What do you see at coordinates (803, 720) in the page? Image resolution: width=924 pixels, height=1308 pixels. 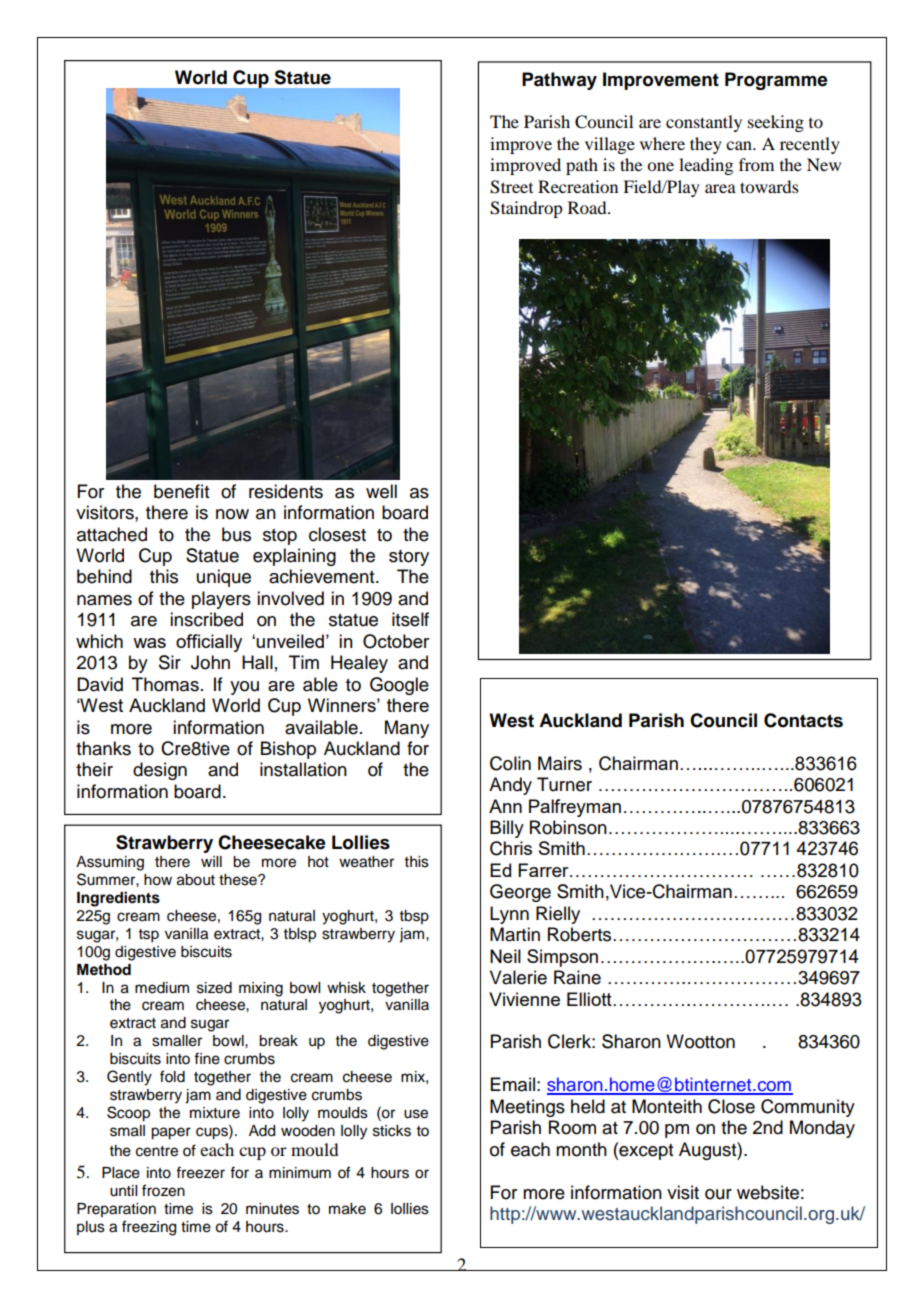 I see `Contacts` at bounding box center [803, 720].
